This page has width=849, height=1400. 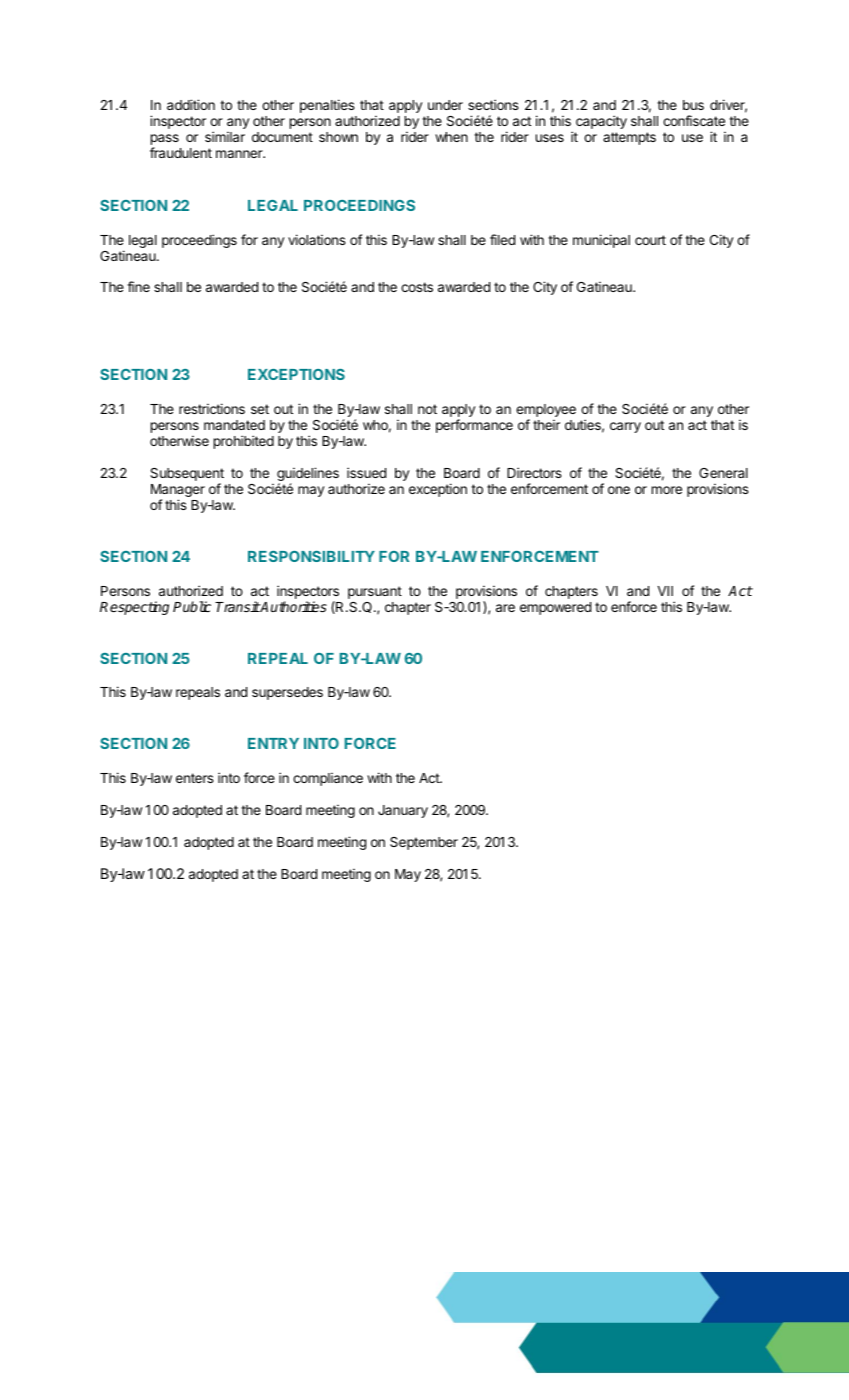 I want to click on attempts, so click(x=629, y=138).
